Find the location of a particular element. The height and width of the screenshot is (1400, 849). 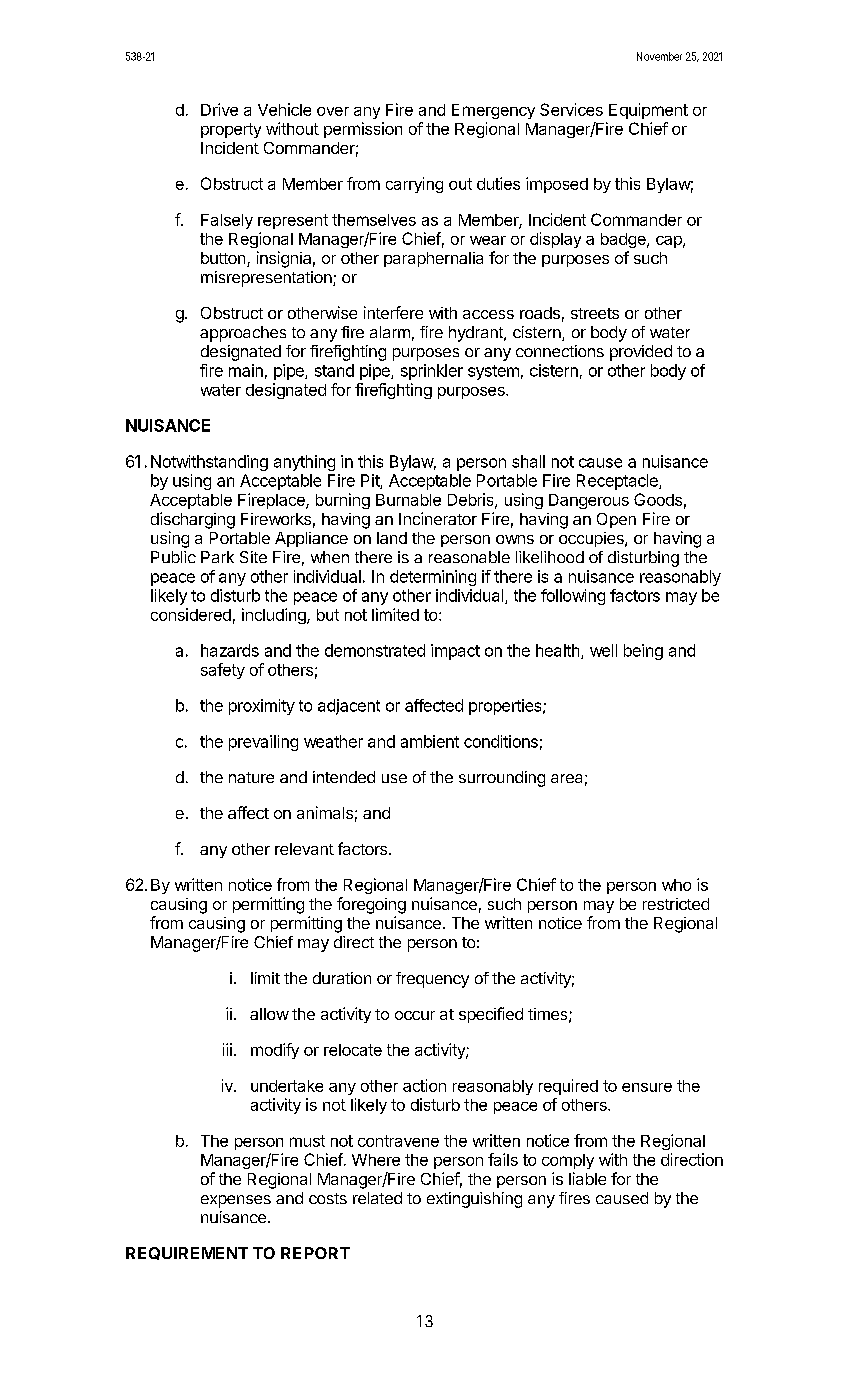

Park is located at coordinates (217, 557).
